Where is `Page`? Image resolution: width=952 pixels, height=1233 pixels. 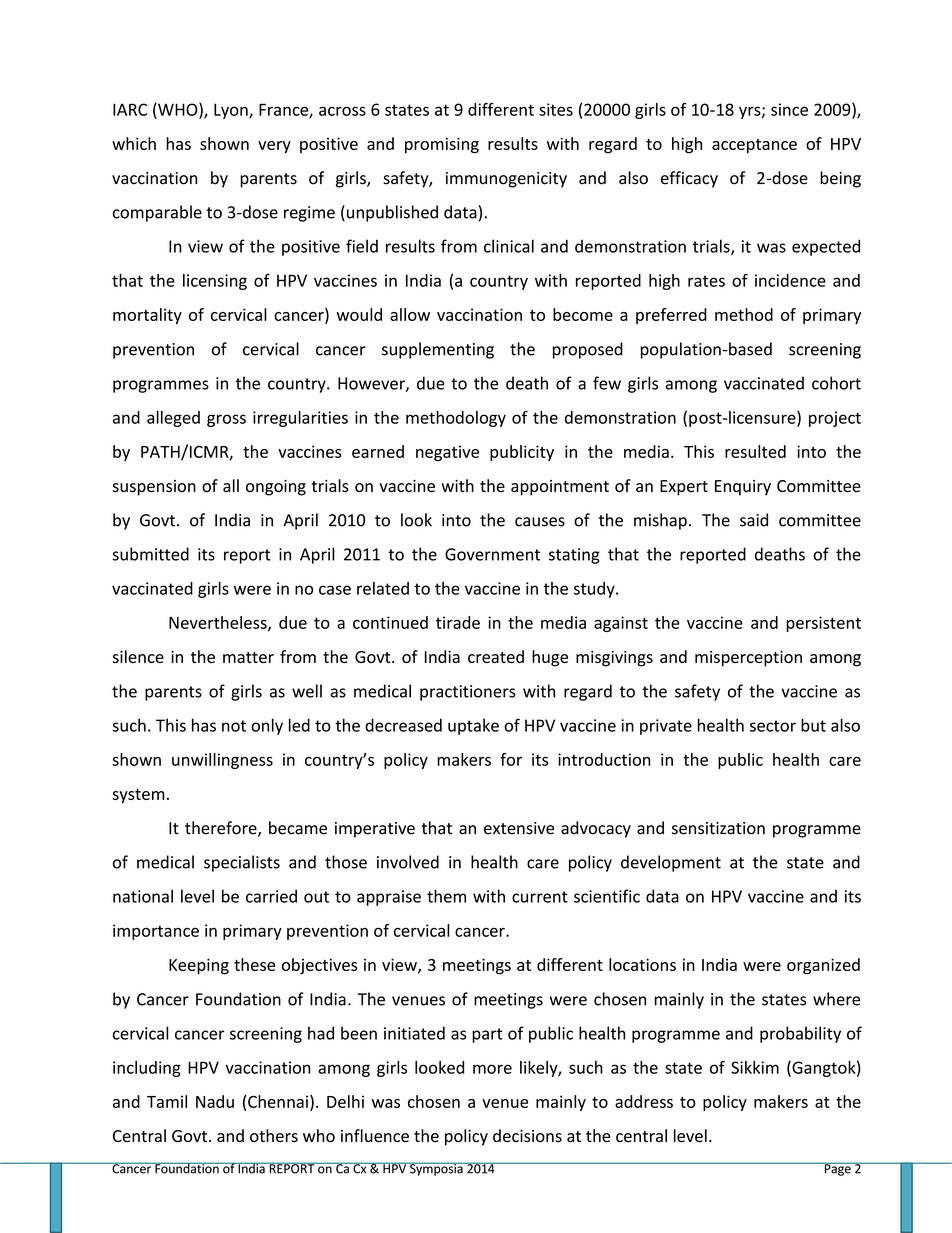 Page is located at coordinates (837, 1169).
